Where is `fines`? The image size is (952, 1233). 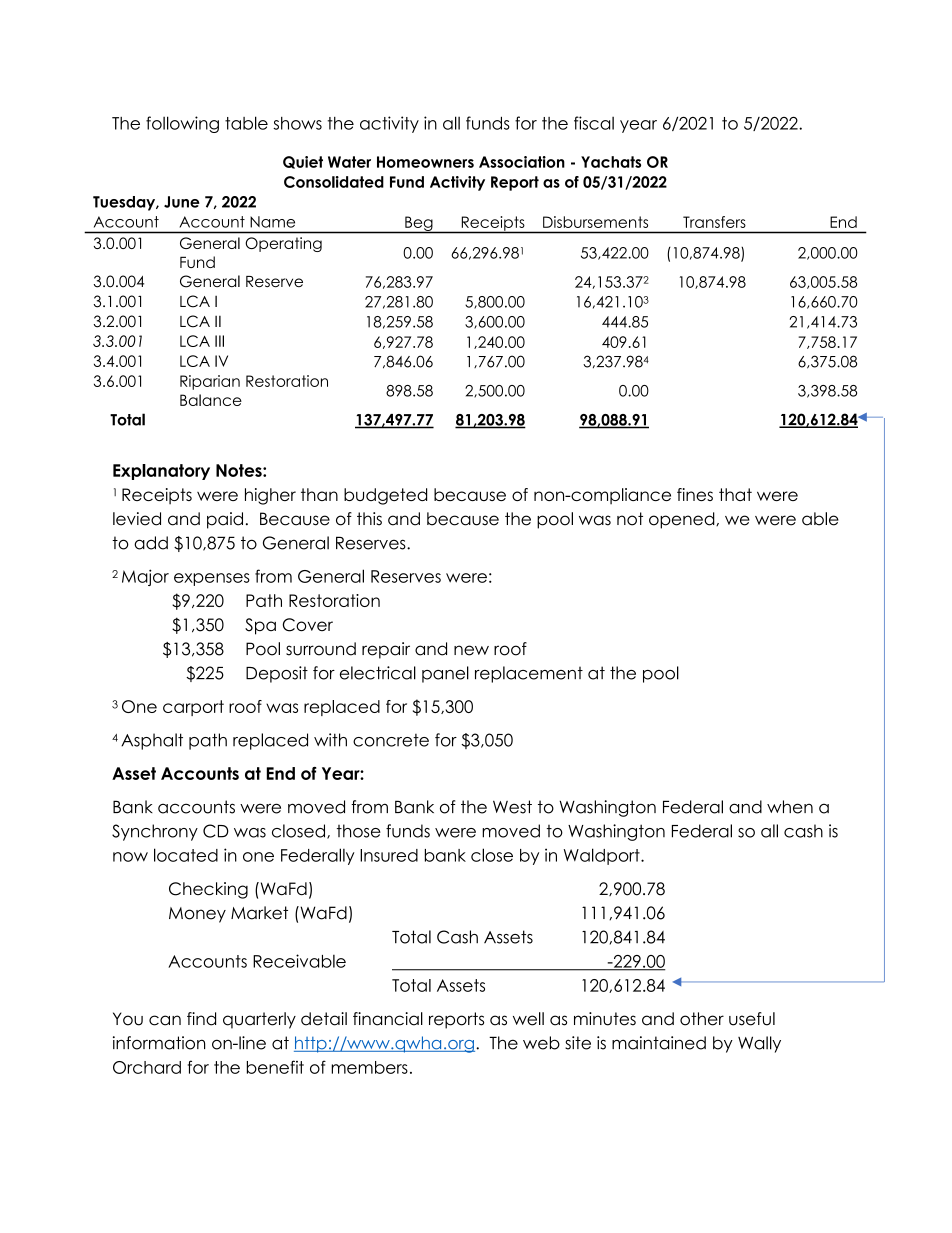
fines is located at coordinates (695, 494).
